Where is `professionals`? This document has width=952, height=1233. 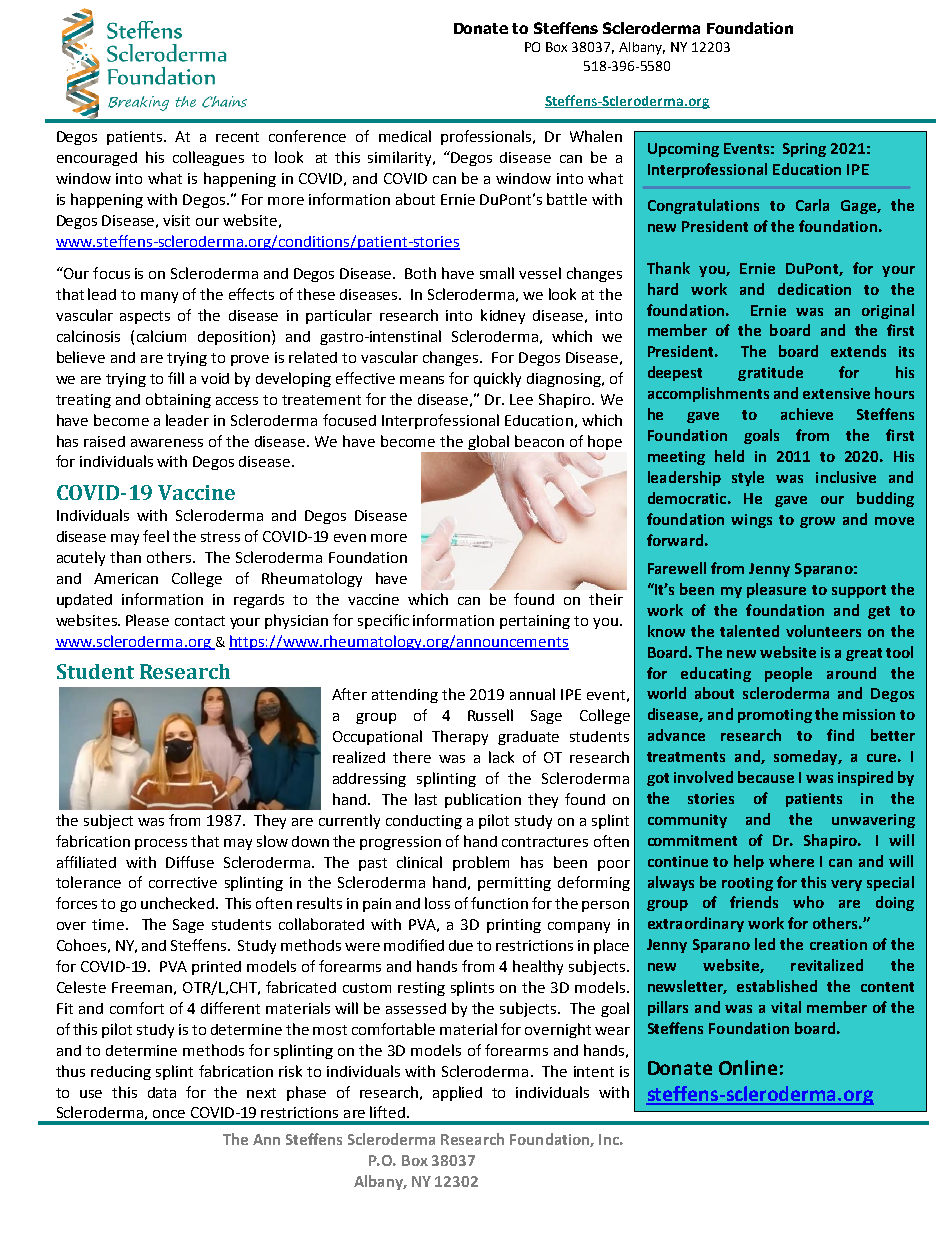 professionals is located at coordinates (487, 137).
